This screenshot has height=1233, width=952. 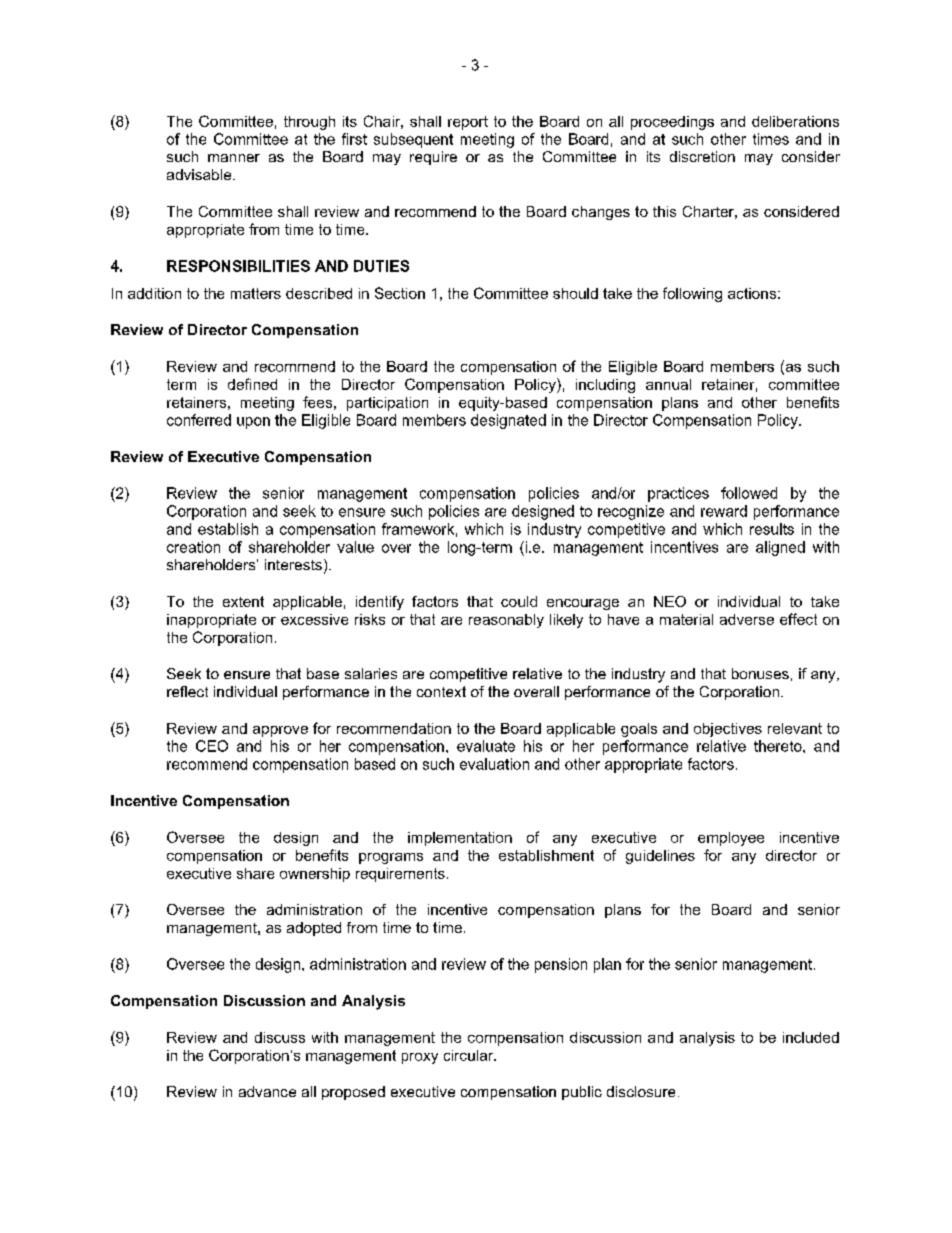 I want to click on extent, so click(x=243, y=601).
